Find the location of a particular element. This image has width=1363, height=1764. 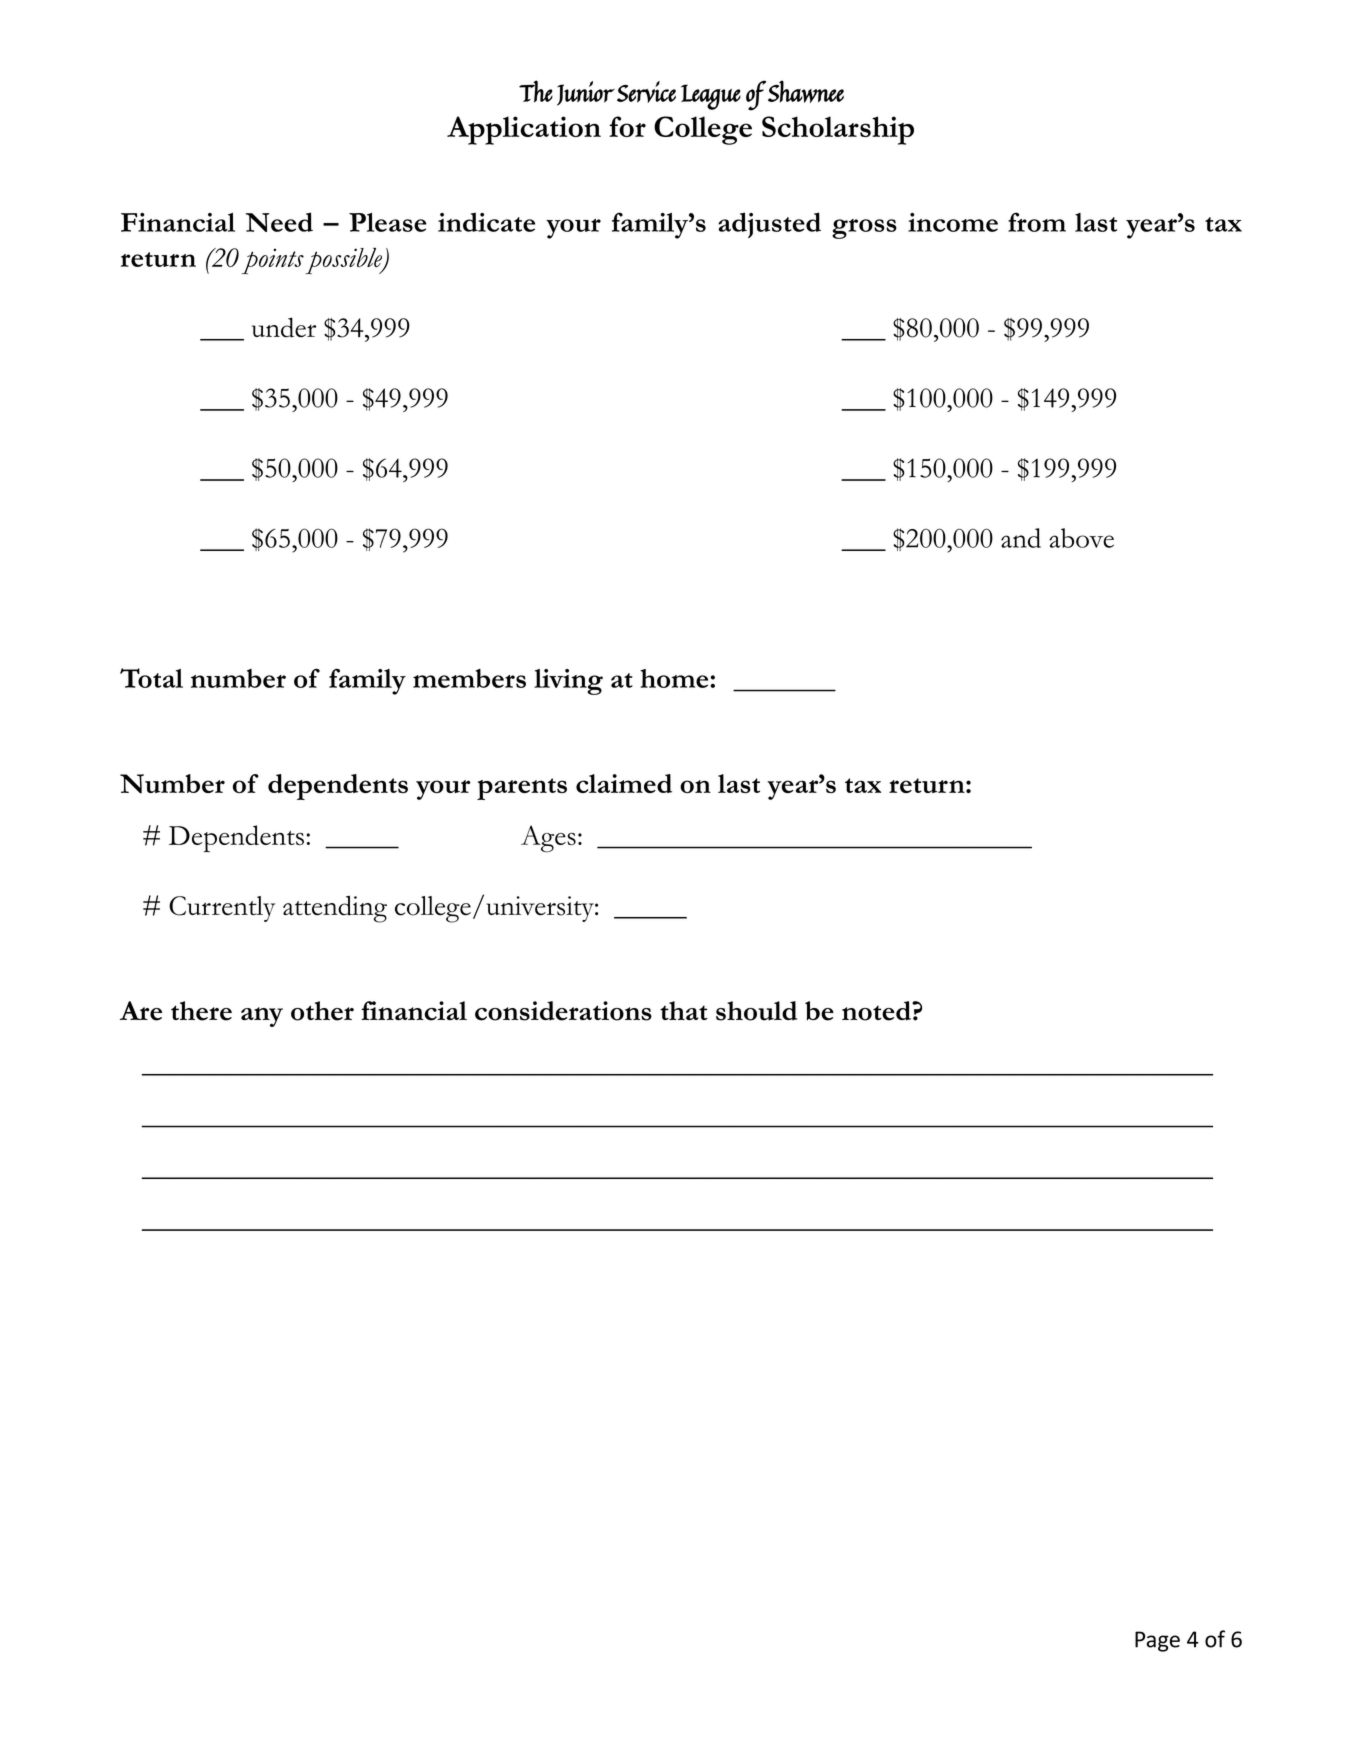

for is located at coordinates (627, 126).
